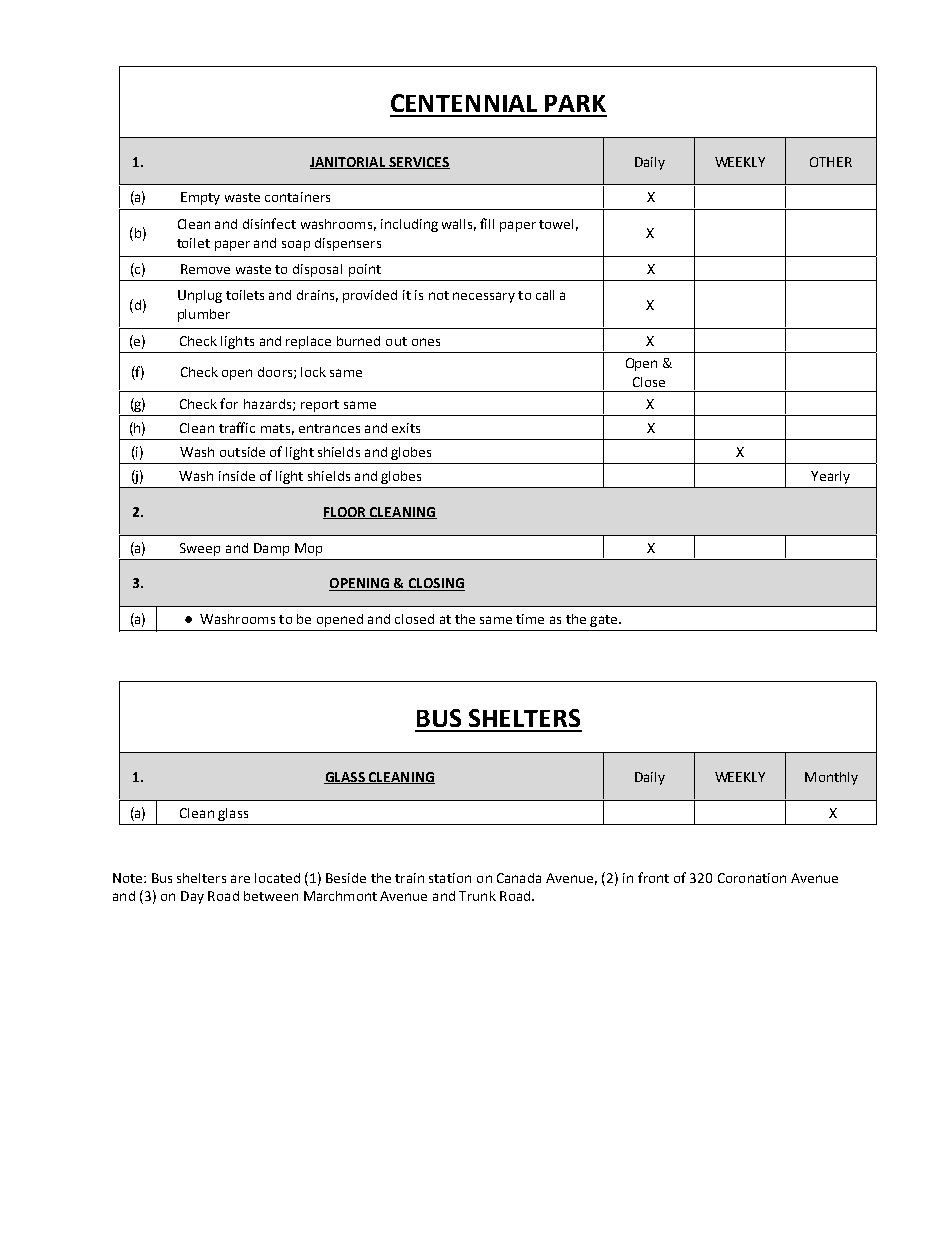  Describe the element at coordinates (831, 162) in the screenshot. I see `OTHER` at that location.
